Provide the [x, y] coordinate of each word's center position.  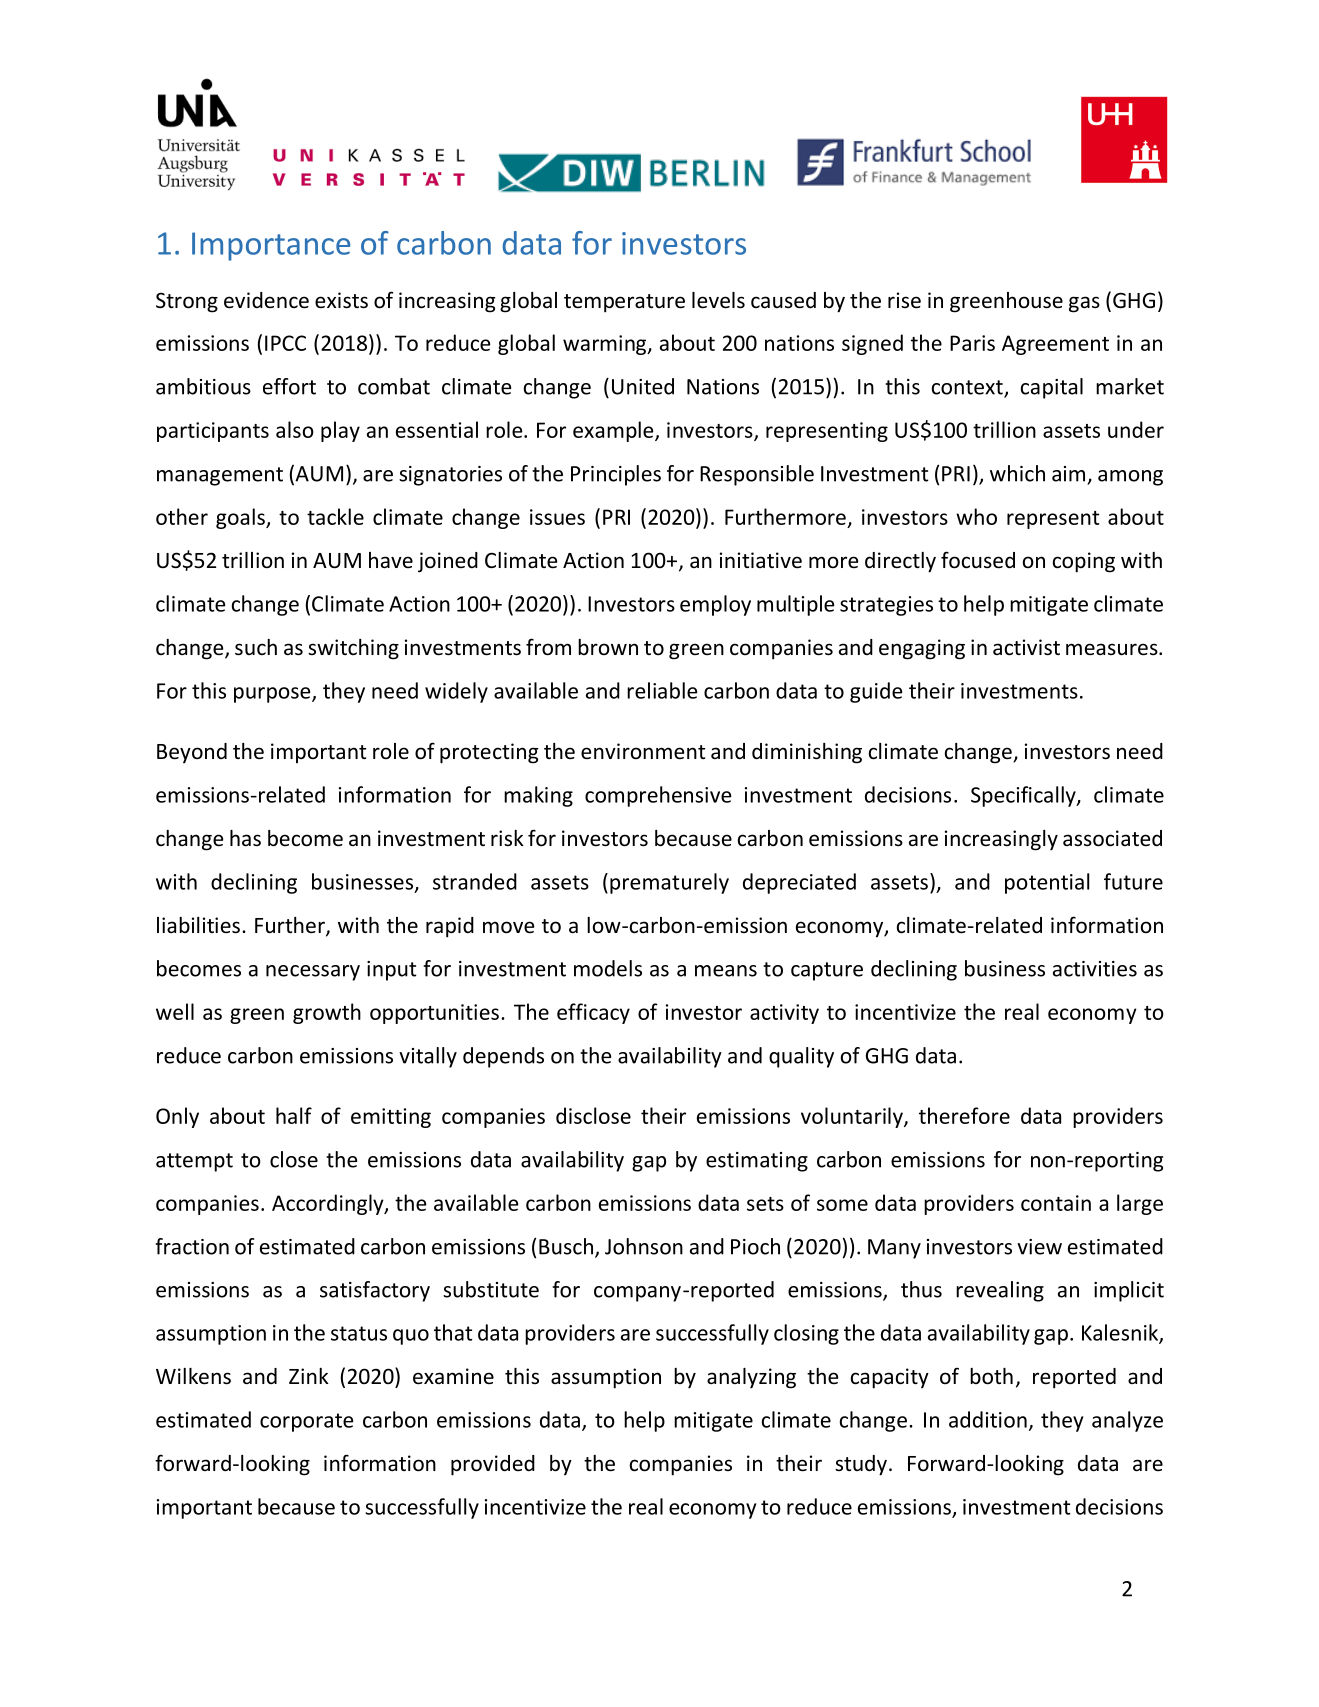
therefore [964, 1115]
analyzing [751, 1378]
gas [1084, 304]
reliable [662, 690]
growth [327, 1013]
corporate [306, 1422]
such [256, 647]
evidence [266, 300]
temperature [624, 303]
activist [1026, 647]
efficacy [593, 1013]
